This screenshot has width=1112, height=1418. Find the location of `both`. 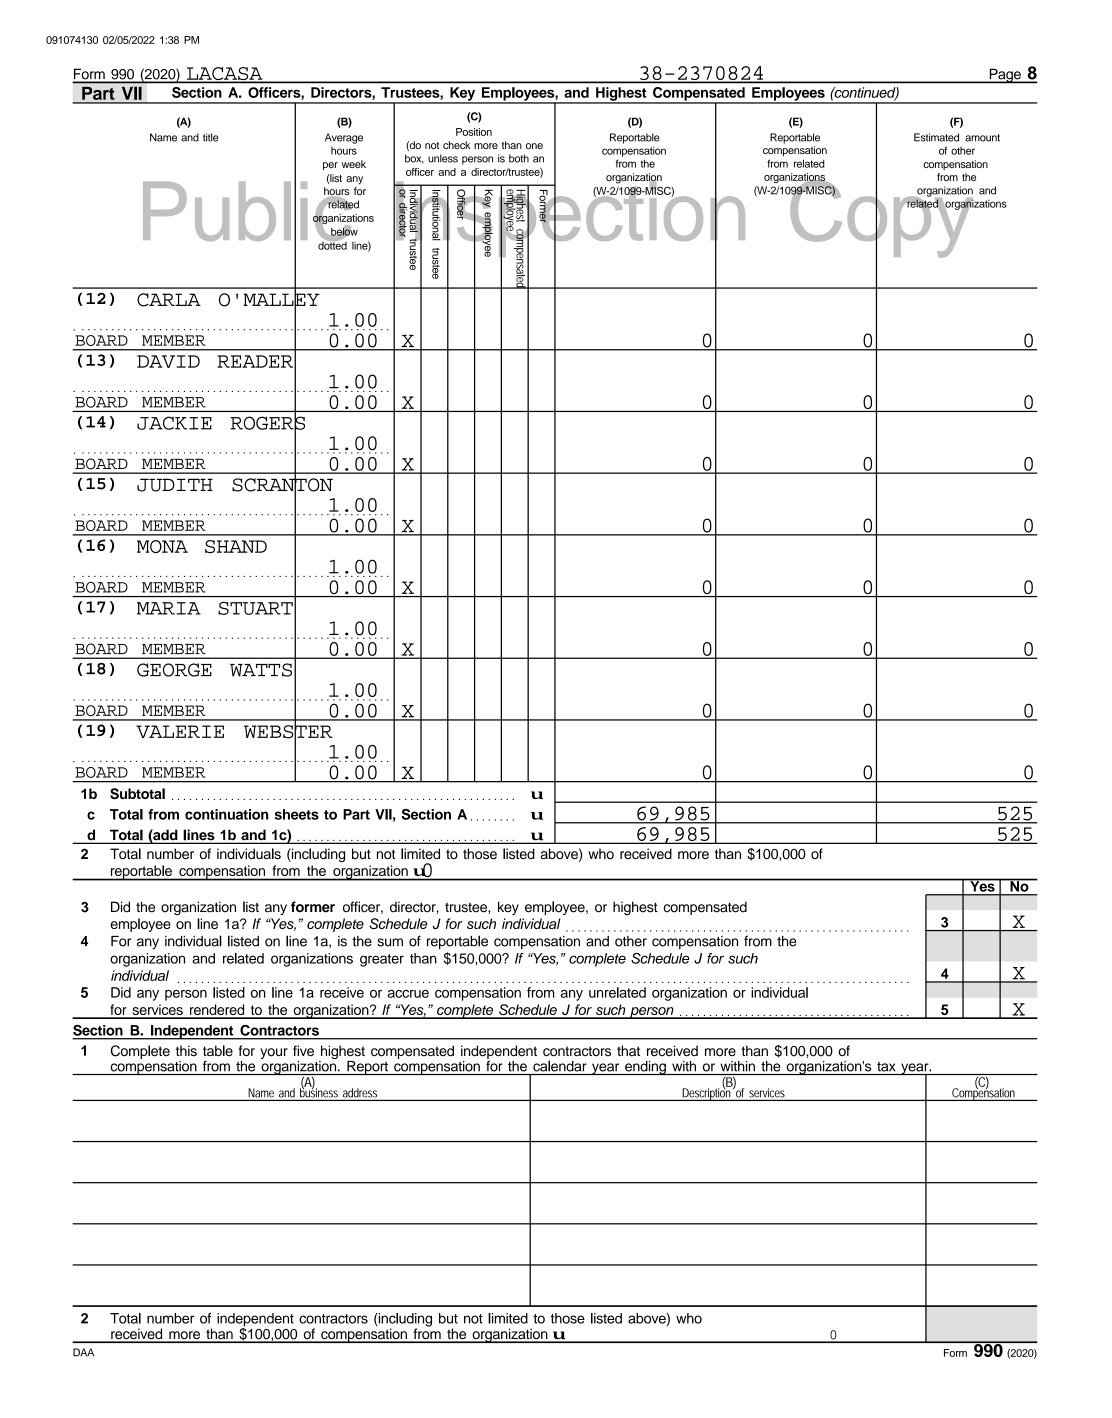

both is located at coordinates (519, 158).
